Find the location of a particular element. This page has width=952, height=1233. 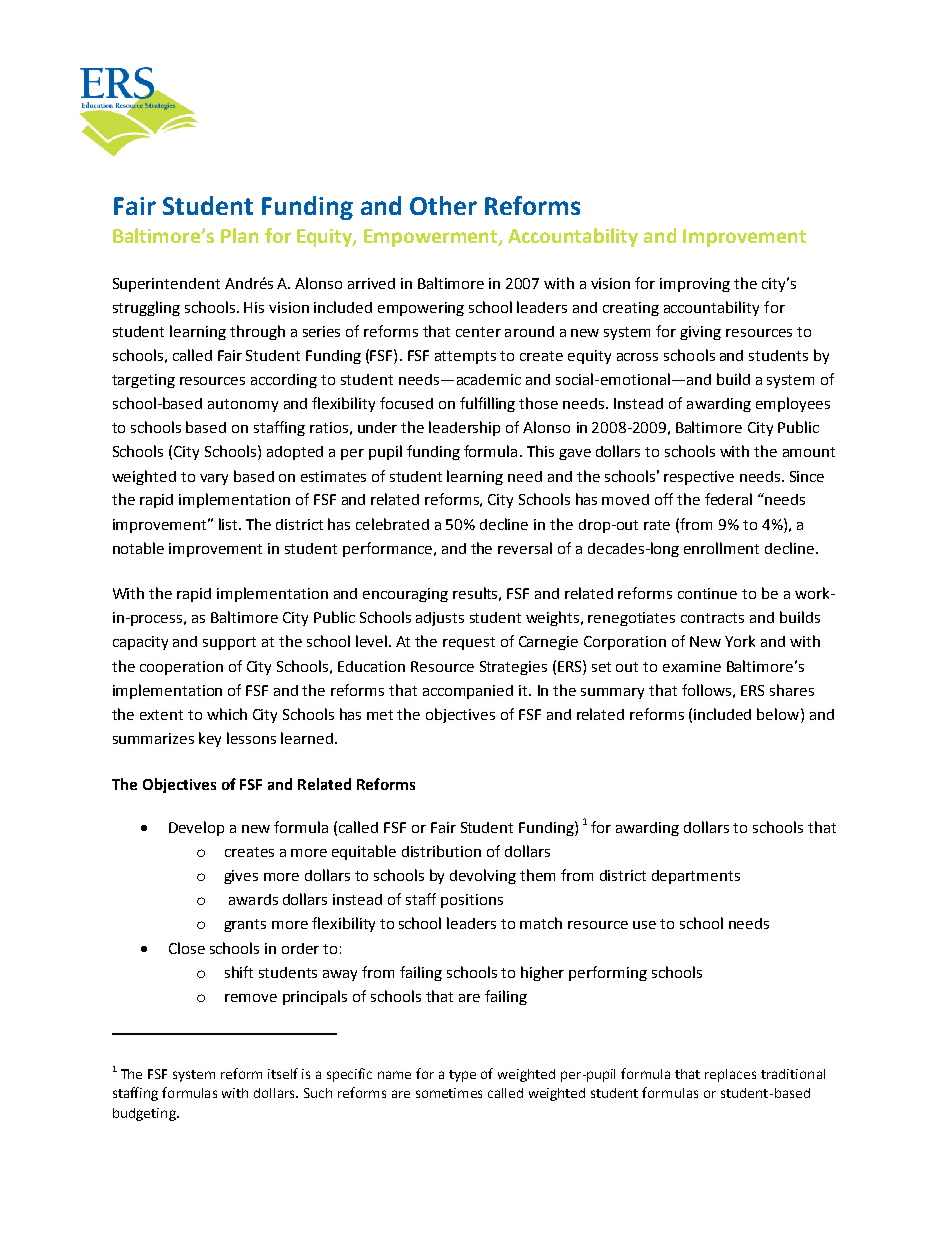

Empowerment is located at coordinates (432, 238).
